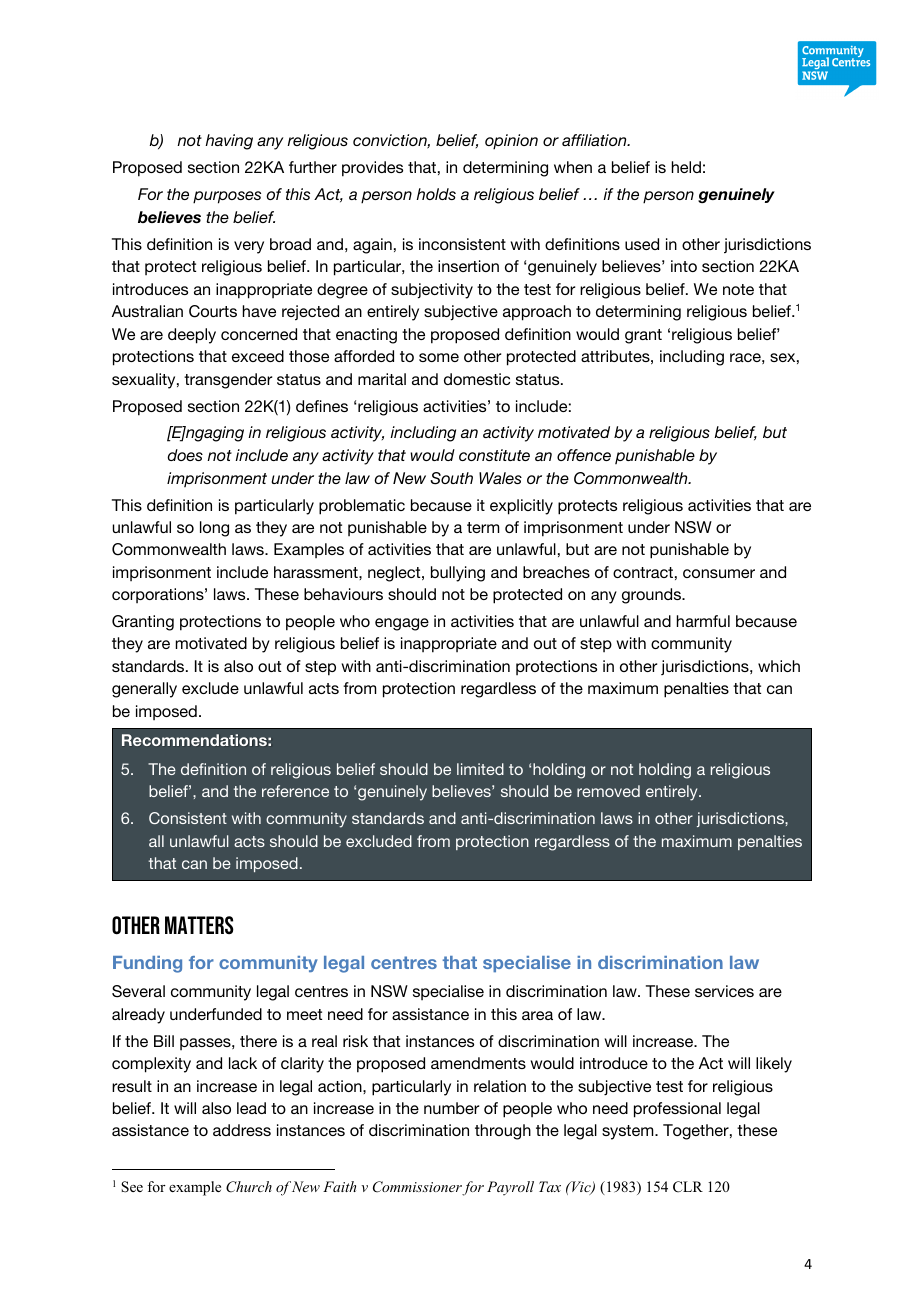 The height and width of the screenshot is (1308, 924). Describe the element at coordinates (608, 791) in the screenshot. I see `removed` at that location.
